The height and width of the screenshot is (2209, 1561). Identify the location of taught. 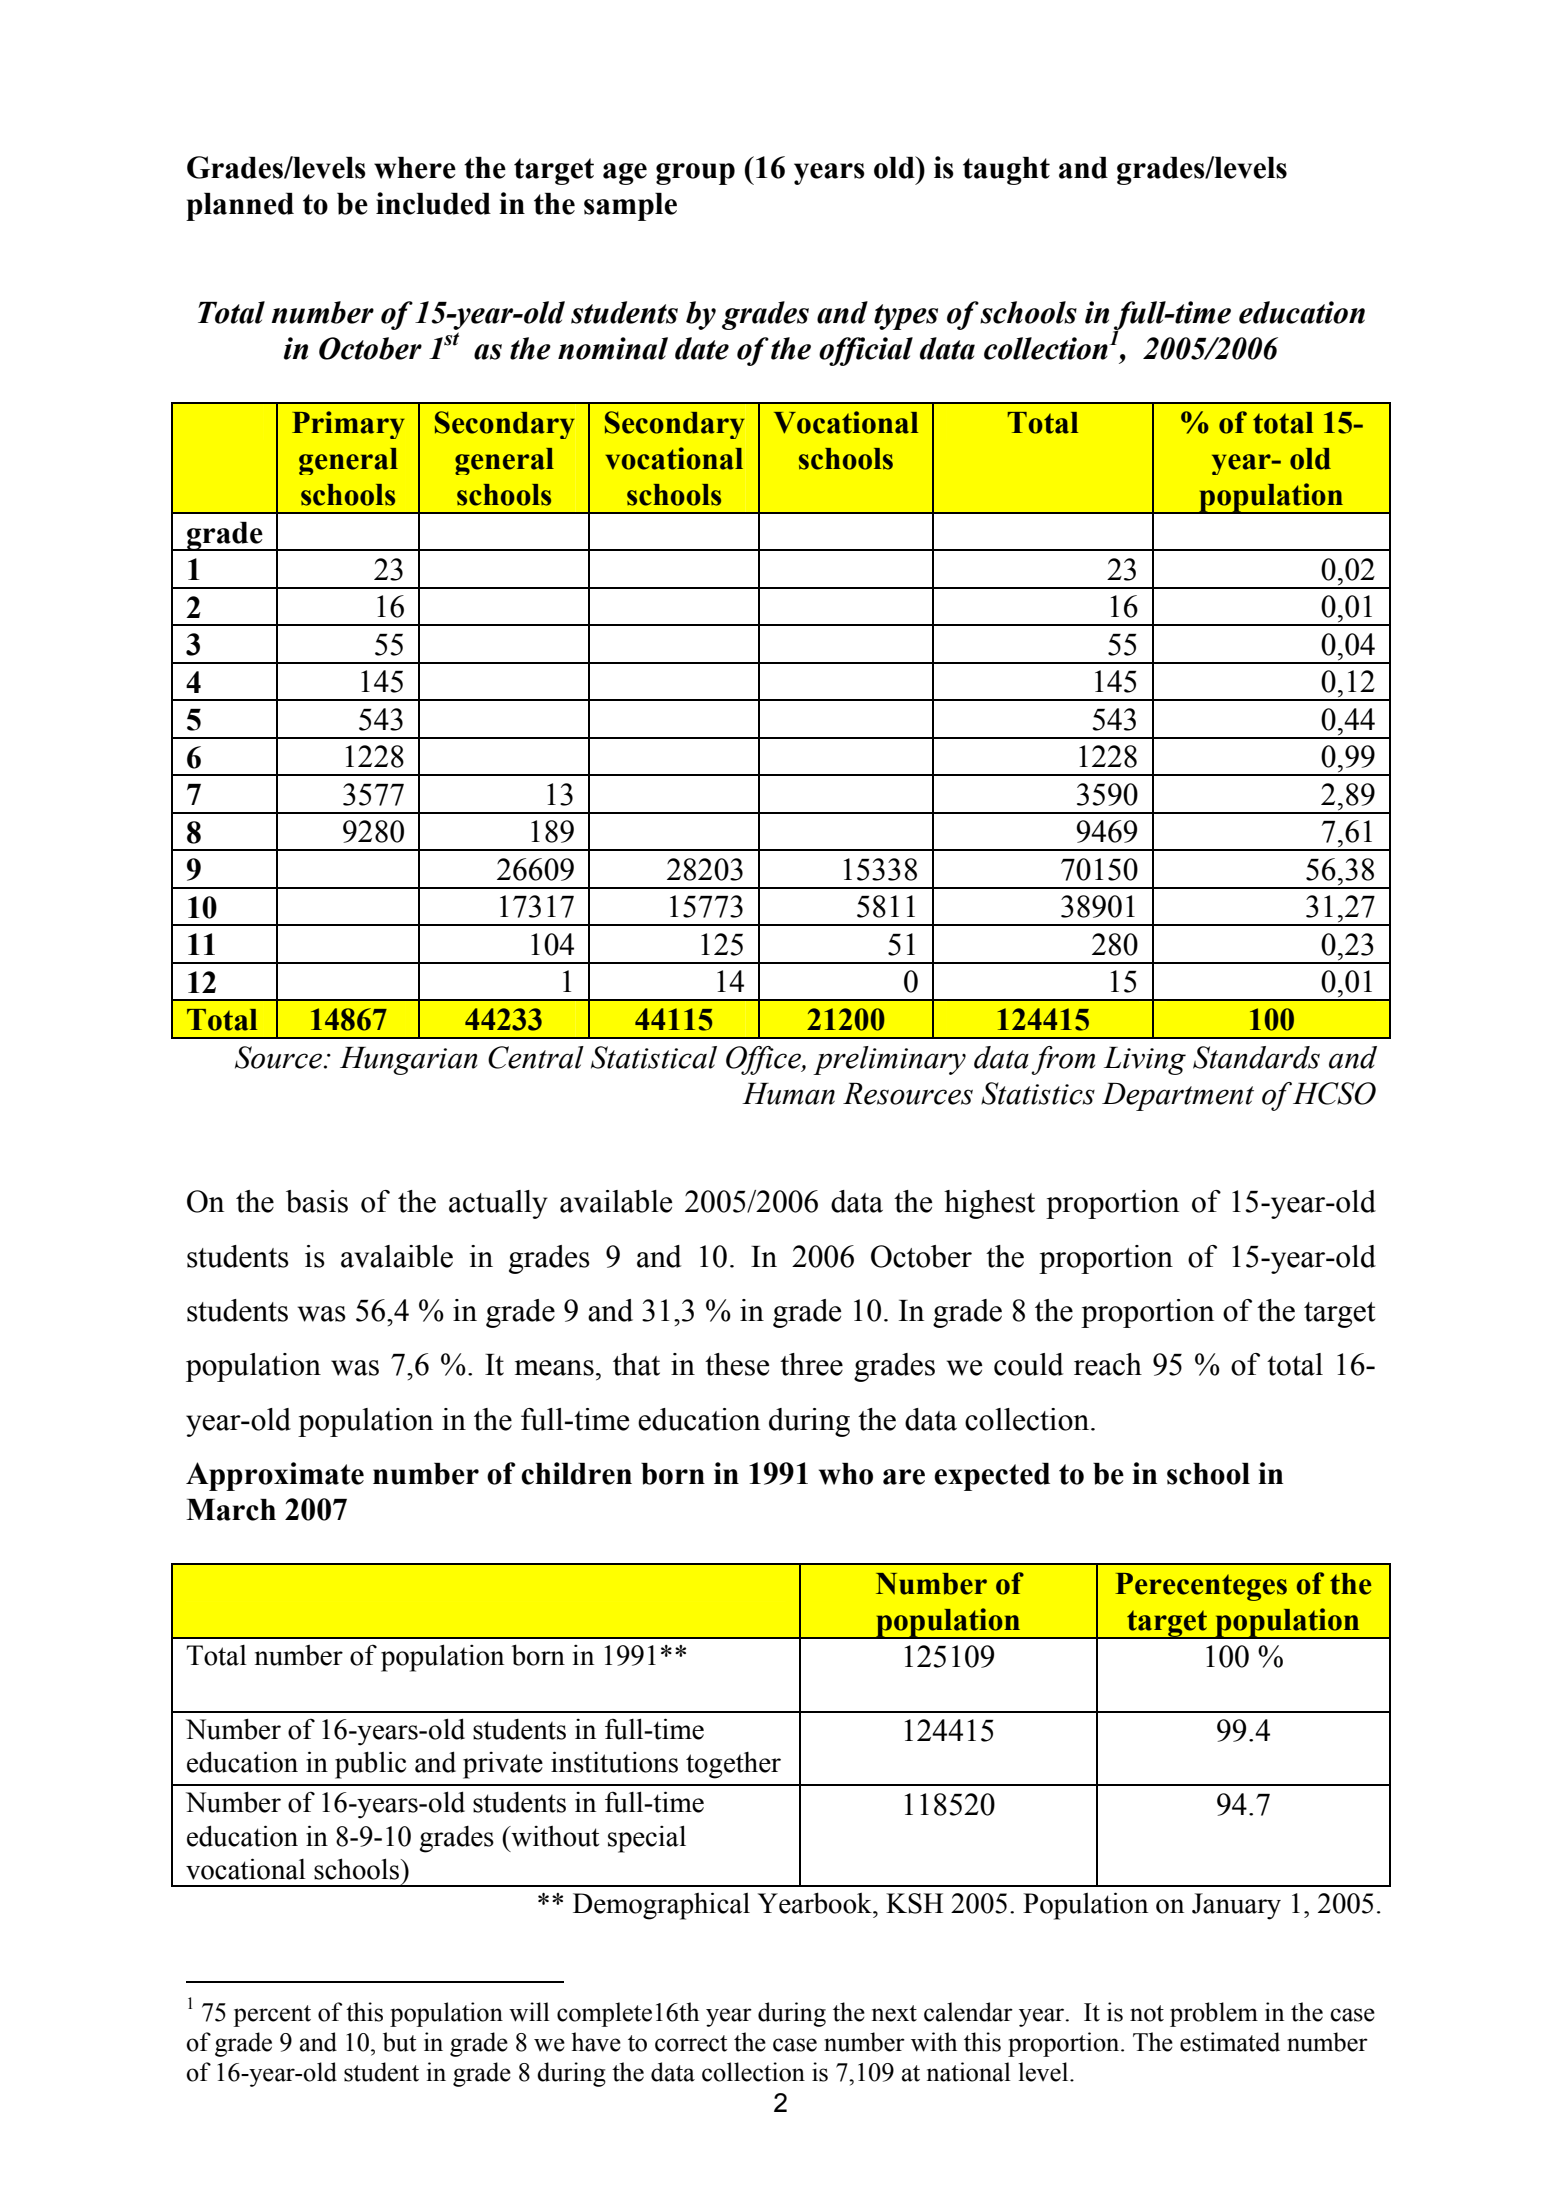
(1006, 171).
